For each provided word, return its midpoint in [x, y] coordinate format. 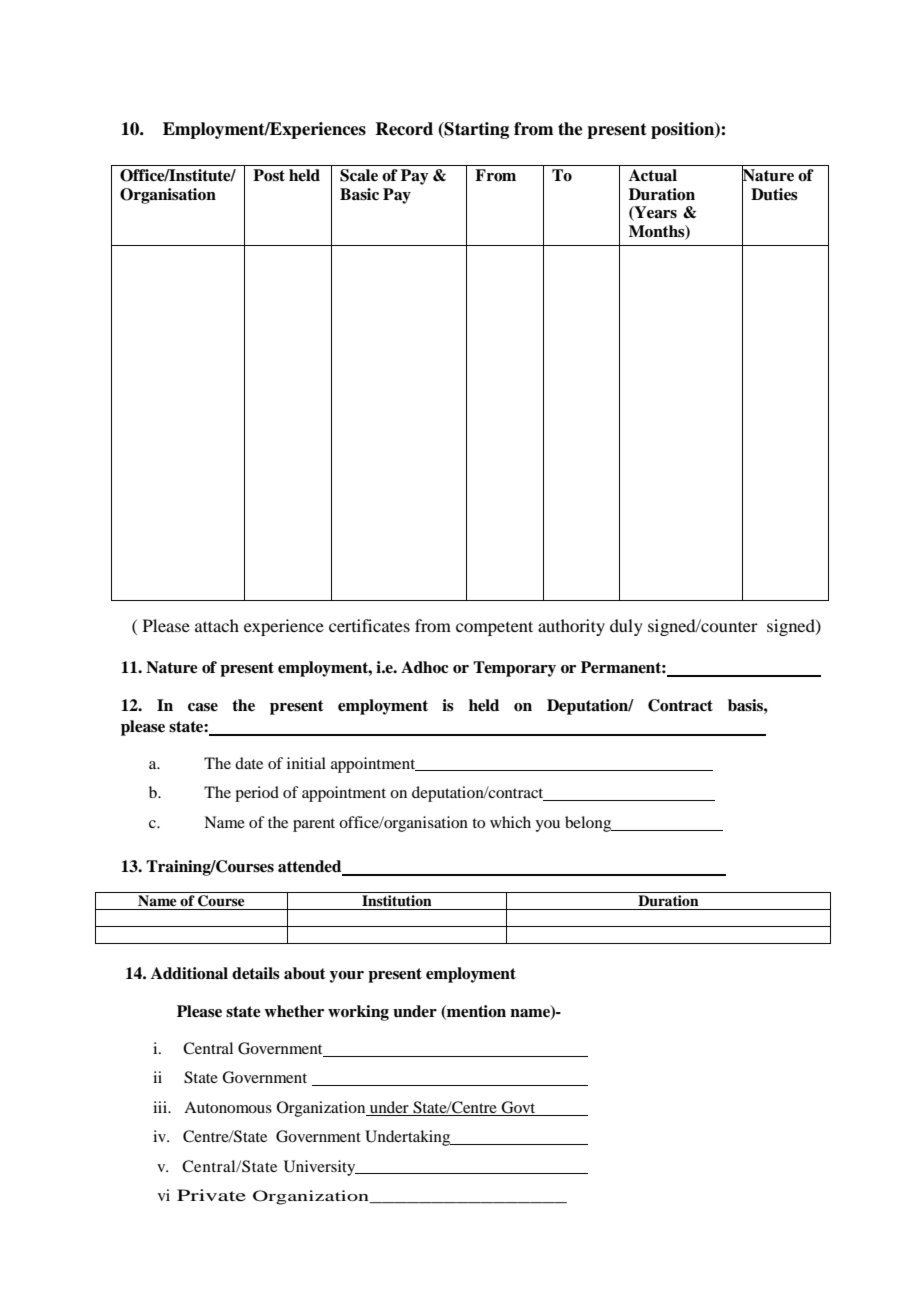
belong [589, 824]
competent [494, 628]
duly [626, 627]
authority [571, 627]
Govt [519, 1108]
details [256, 973]
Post [269, 175]
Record [404, 129]
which [510, 822]
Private [211, 1195]
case [203, 707]
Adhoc [424, 667]
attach [217, 625]
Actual [653, 175]
